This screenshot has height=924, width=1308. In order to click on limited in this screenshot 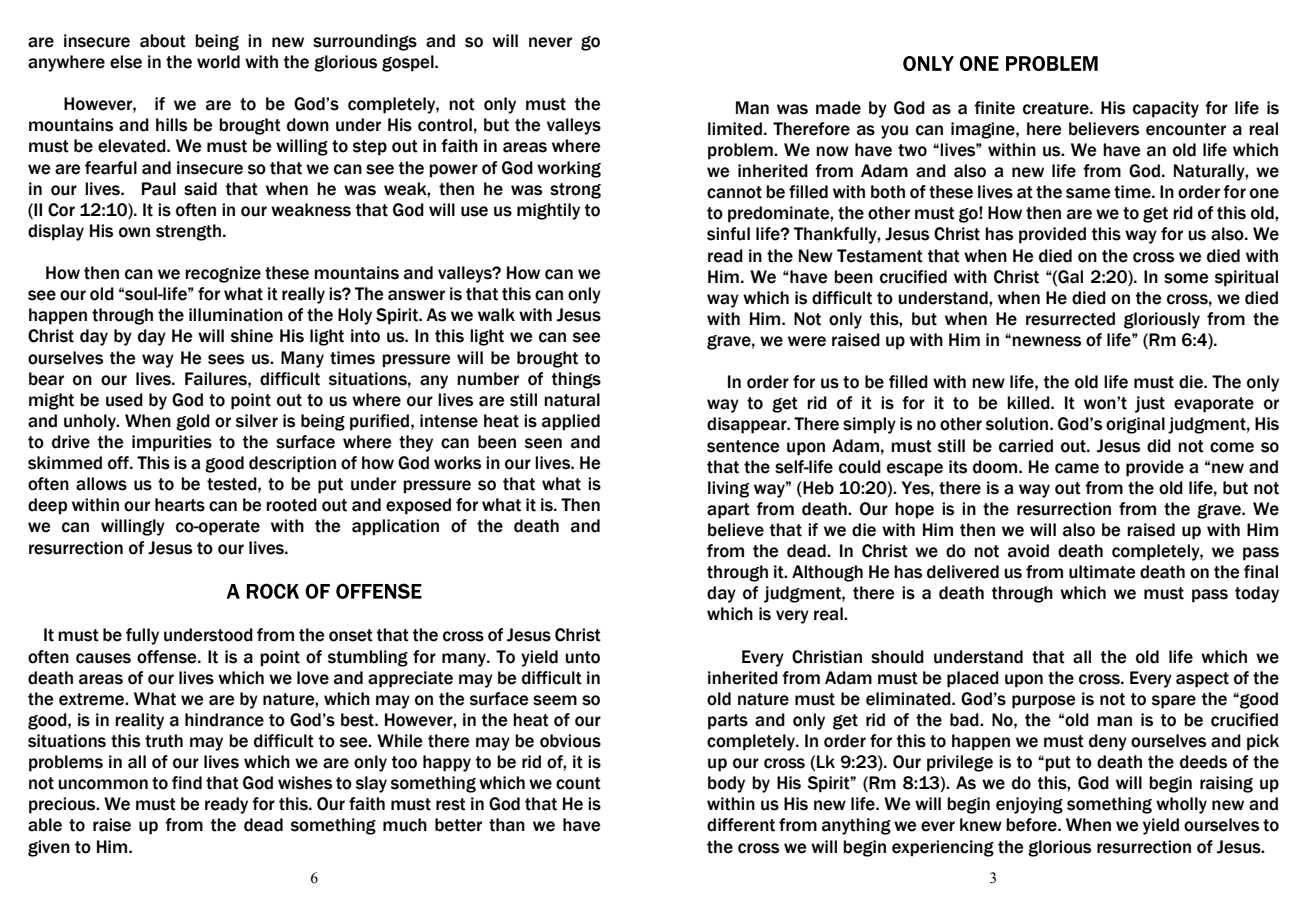, I will do `click(735, 129)`.
